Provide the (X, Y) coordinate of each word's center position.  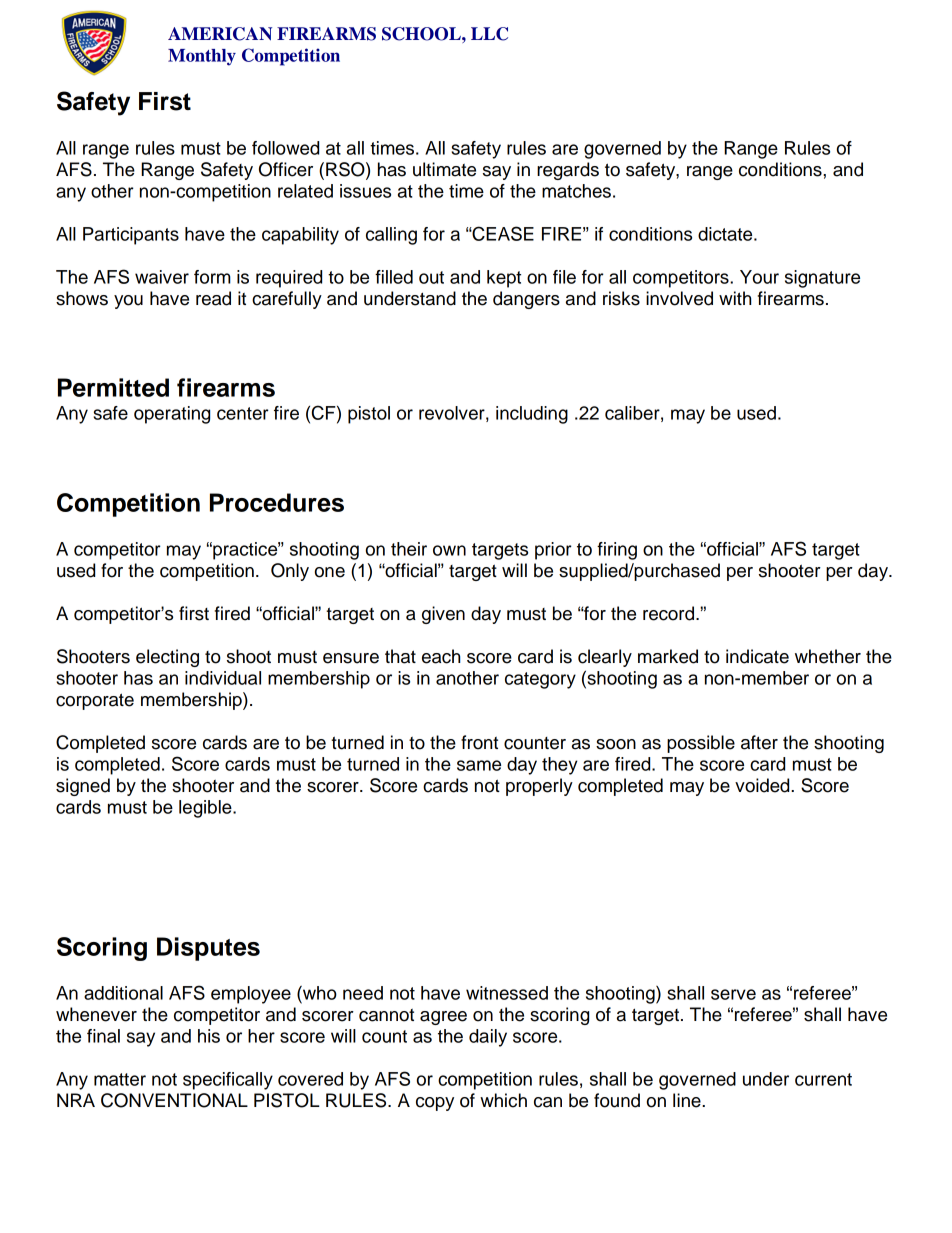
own (449, 550)
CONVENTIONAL (174, 1100)
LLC (489, 34)
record (670, 613)
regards (568, 171)
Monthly (202, 57)
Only (290, 572)
